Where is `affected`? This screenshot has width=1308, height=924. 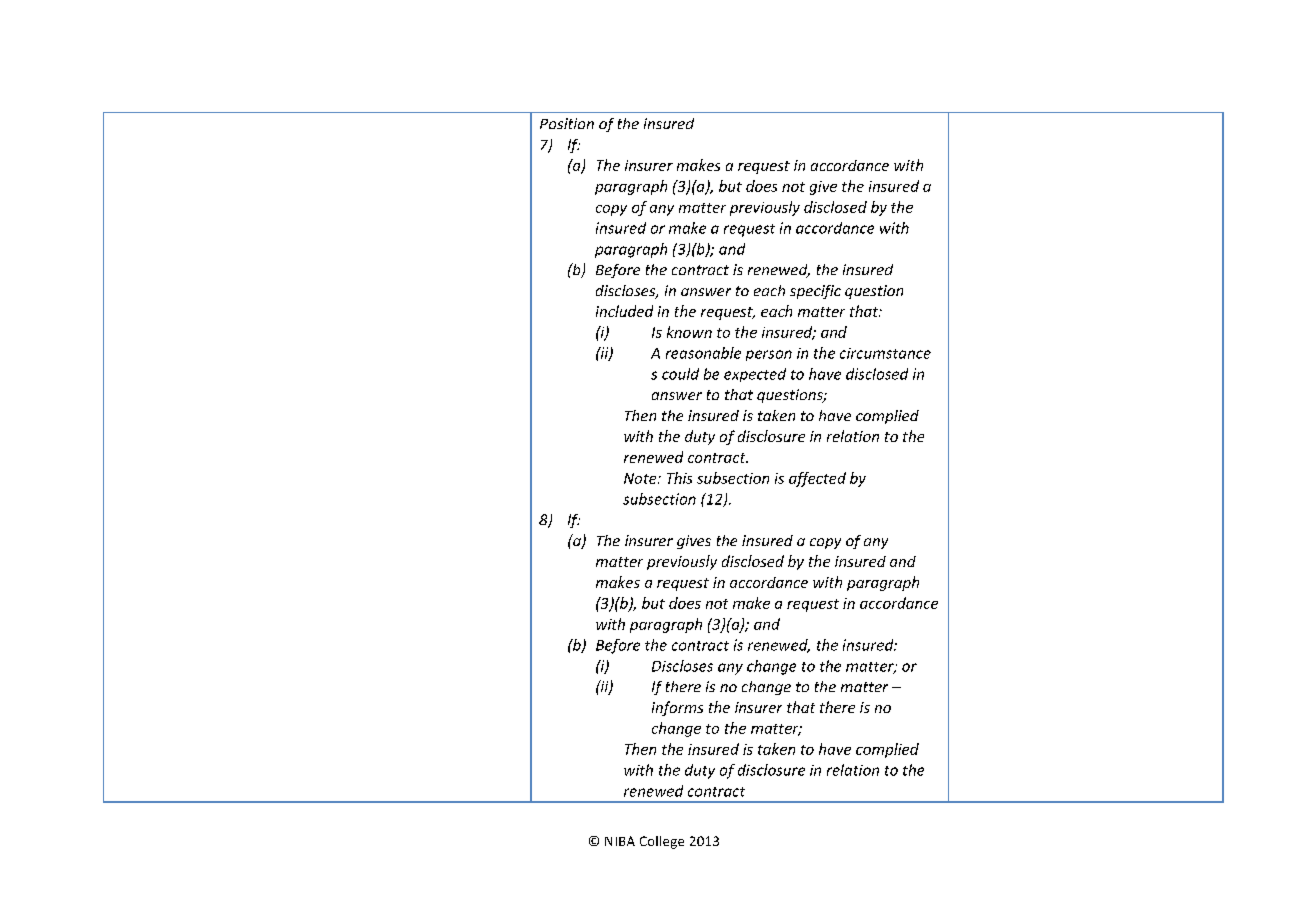 affected is located at coordinates (817, 479).
